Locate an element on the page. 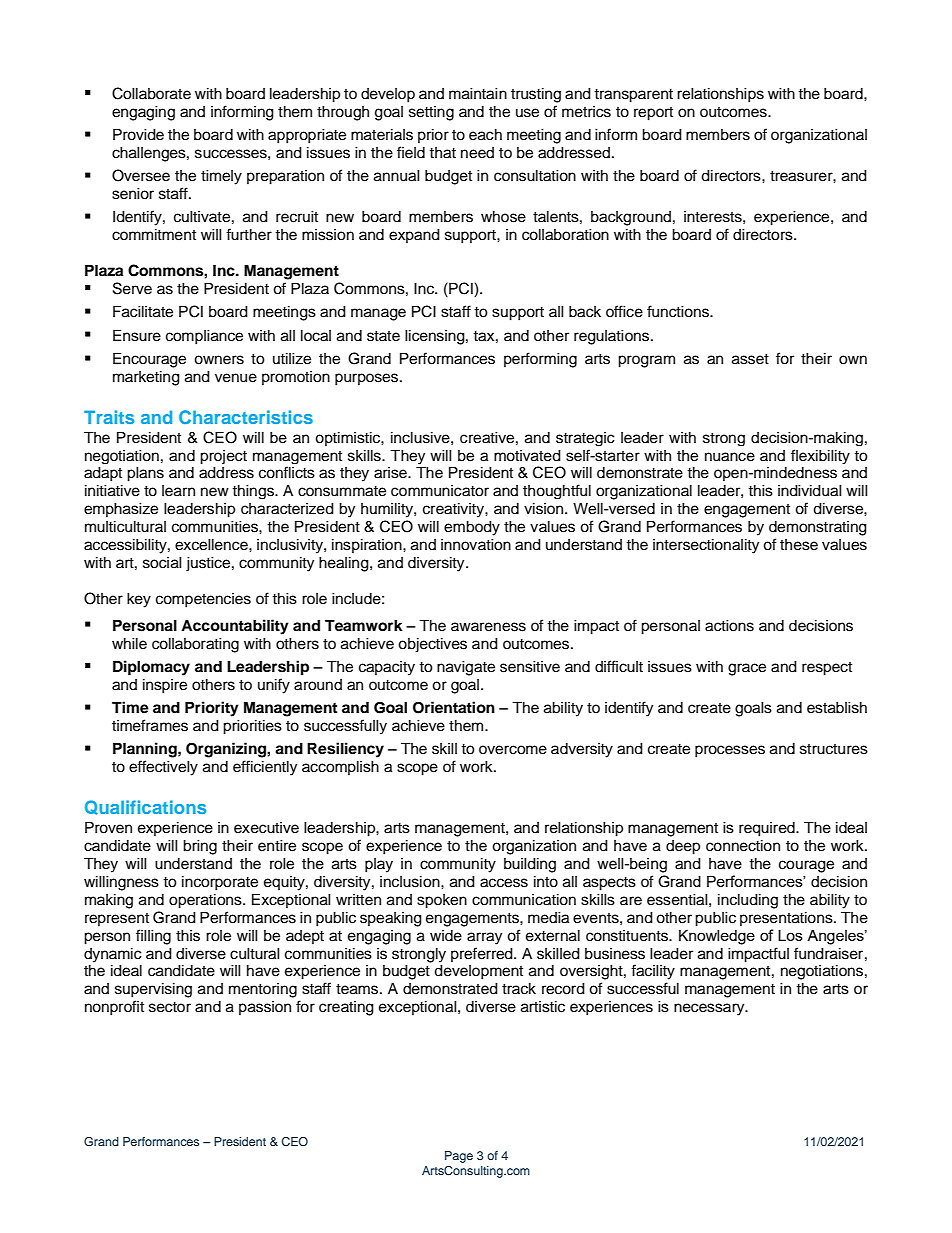 This page has width=952, height=1233. Page is located at coordinates (459, 1157).
